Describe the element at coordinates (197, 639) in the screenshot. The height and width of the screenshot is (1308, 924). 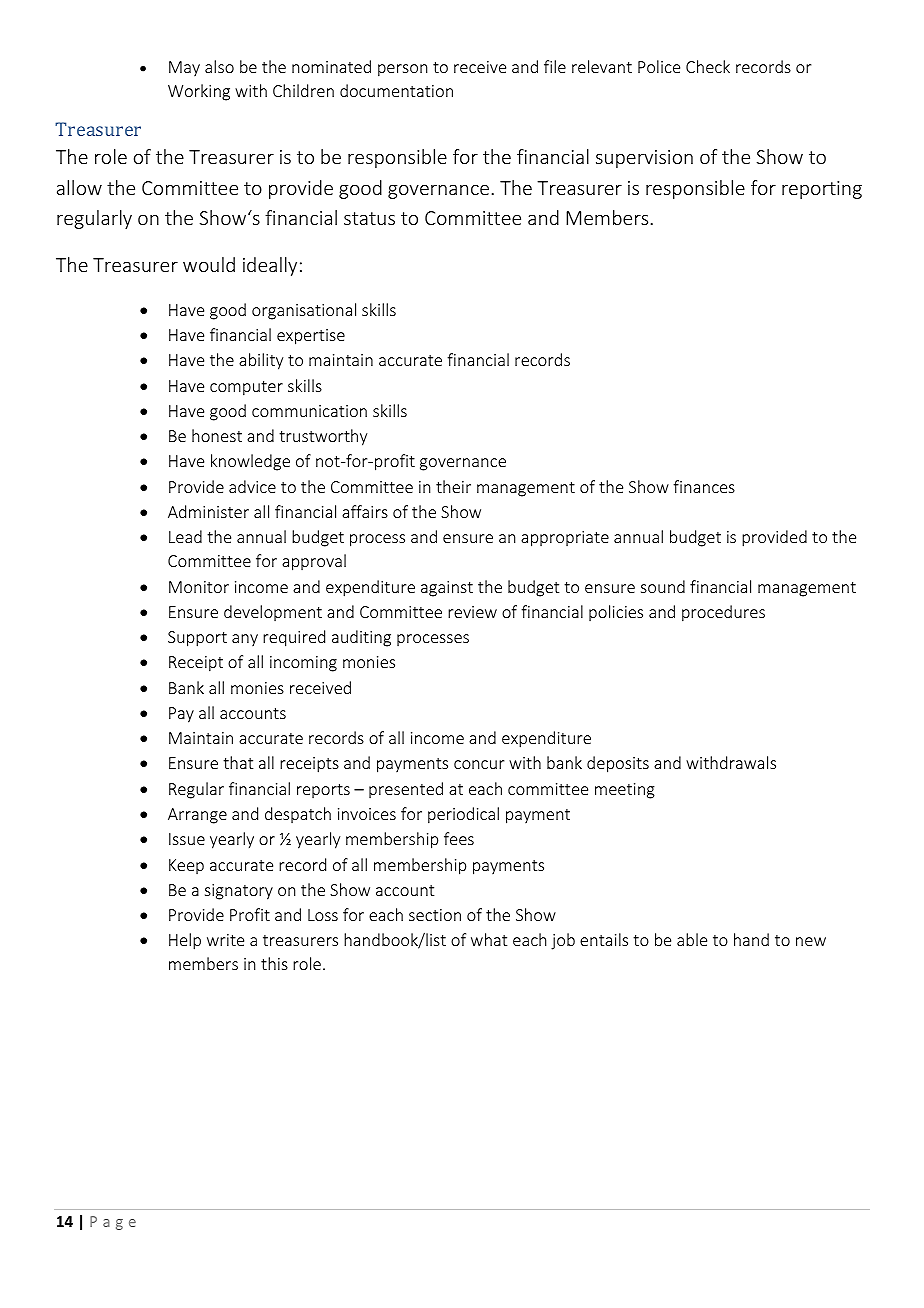
I see `Support` at that location.
